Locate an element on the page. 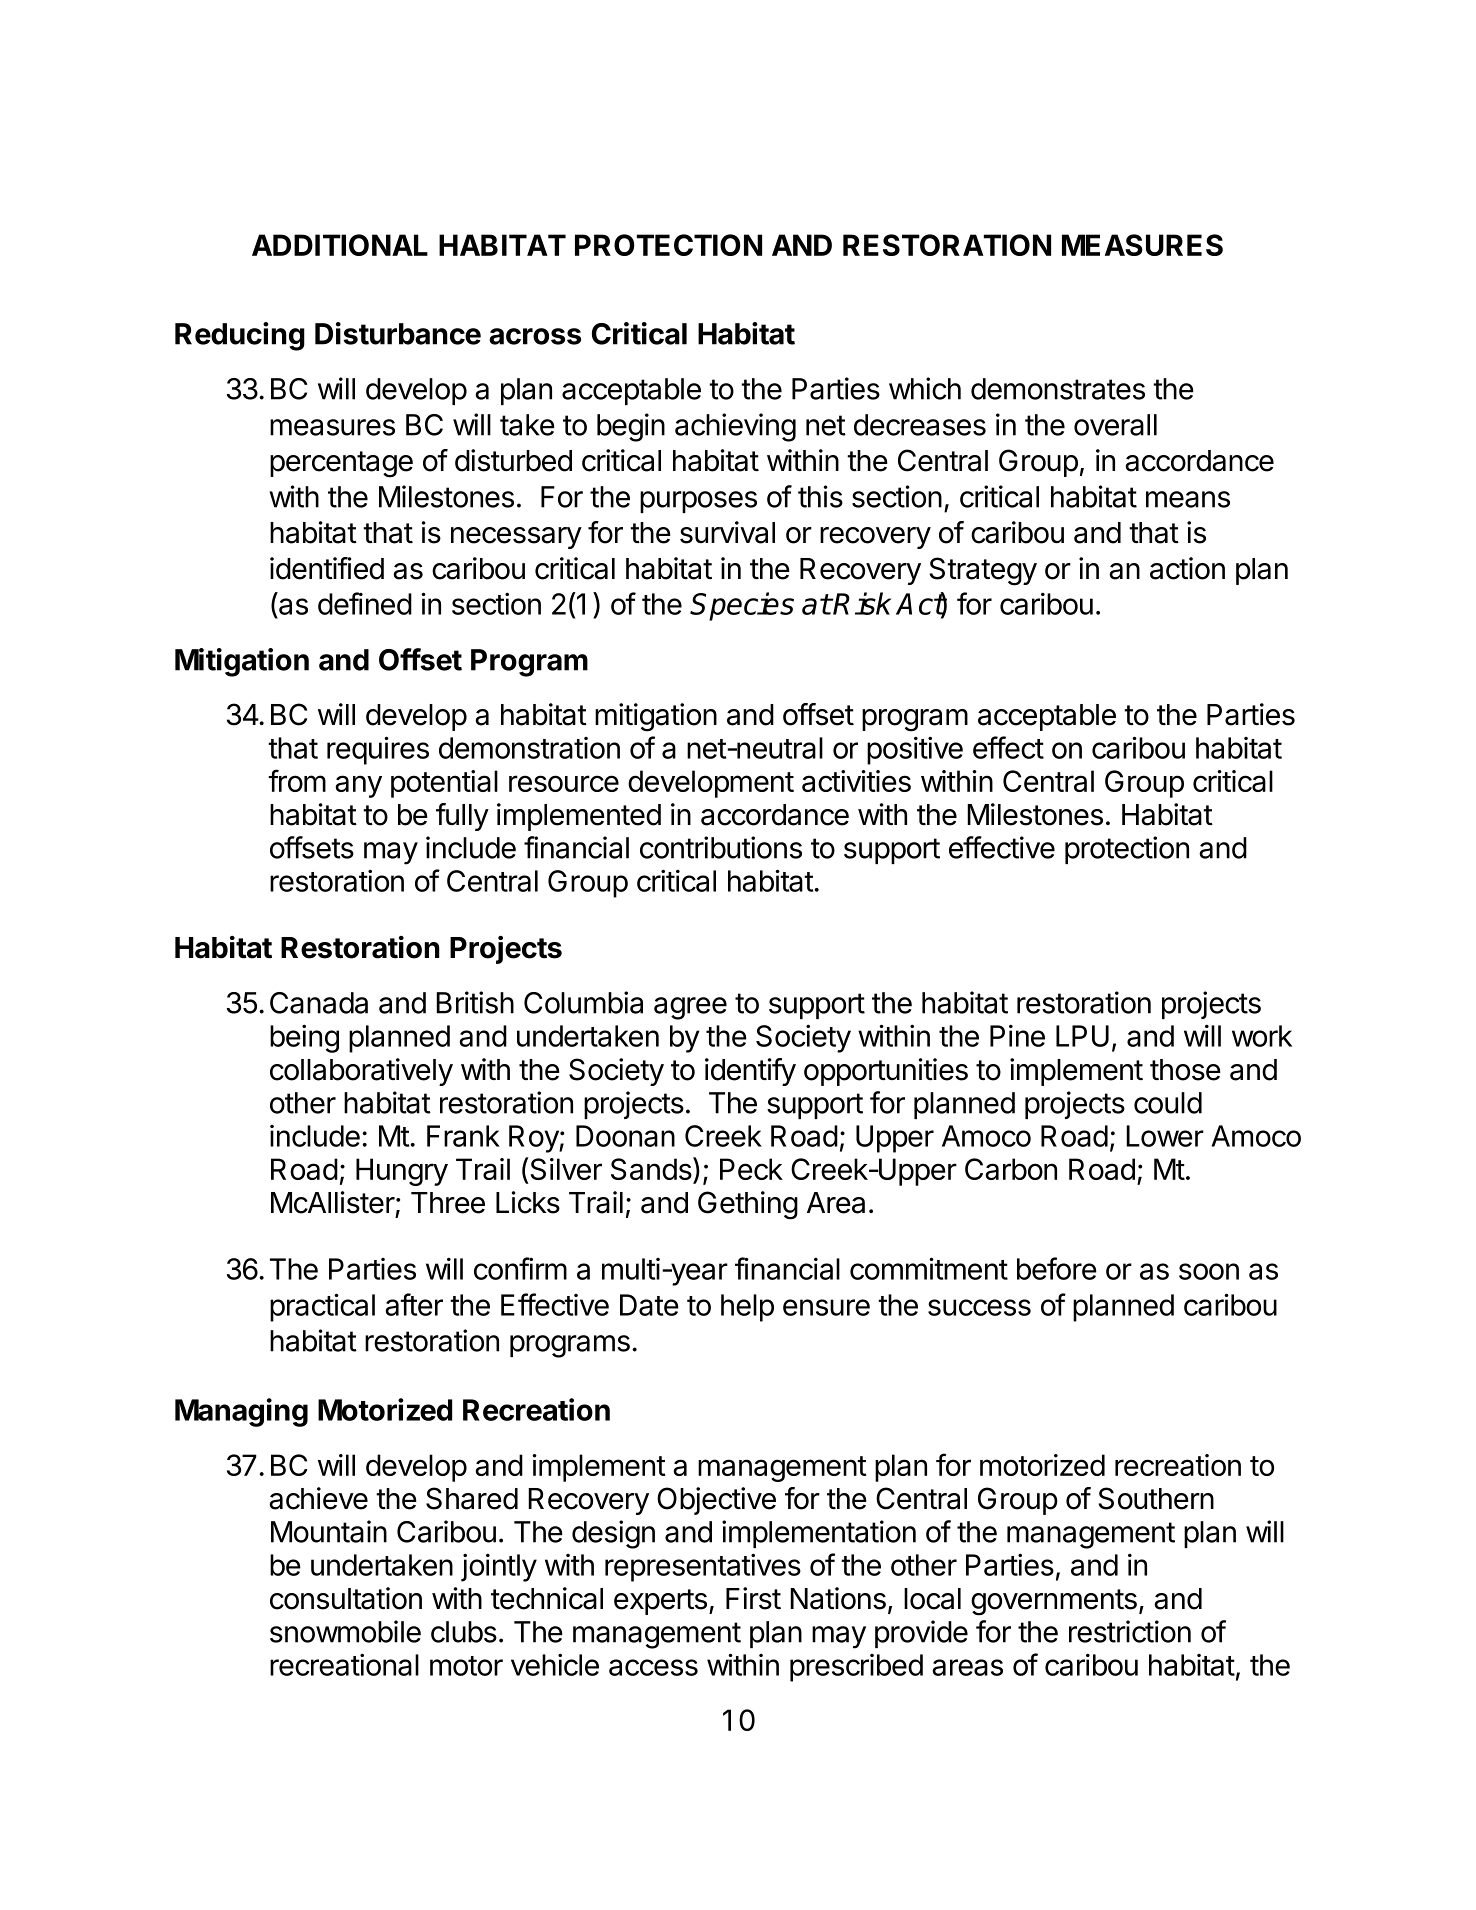 Image resolution: width=1476 pixels, height=1910 pixels. restriction is located at coordinates (1130, 1631).
